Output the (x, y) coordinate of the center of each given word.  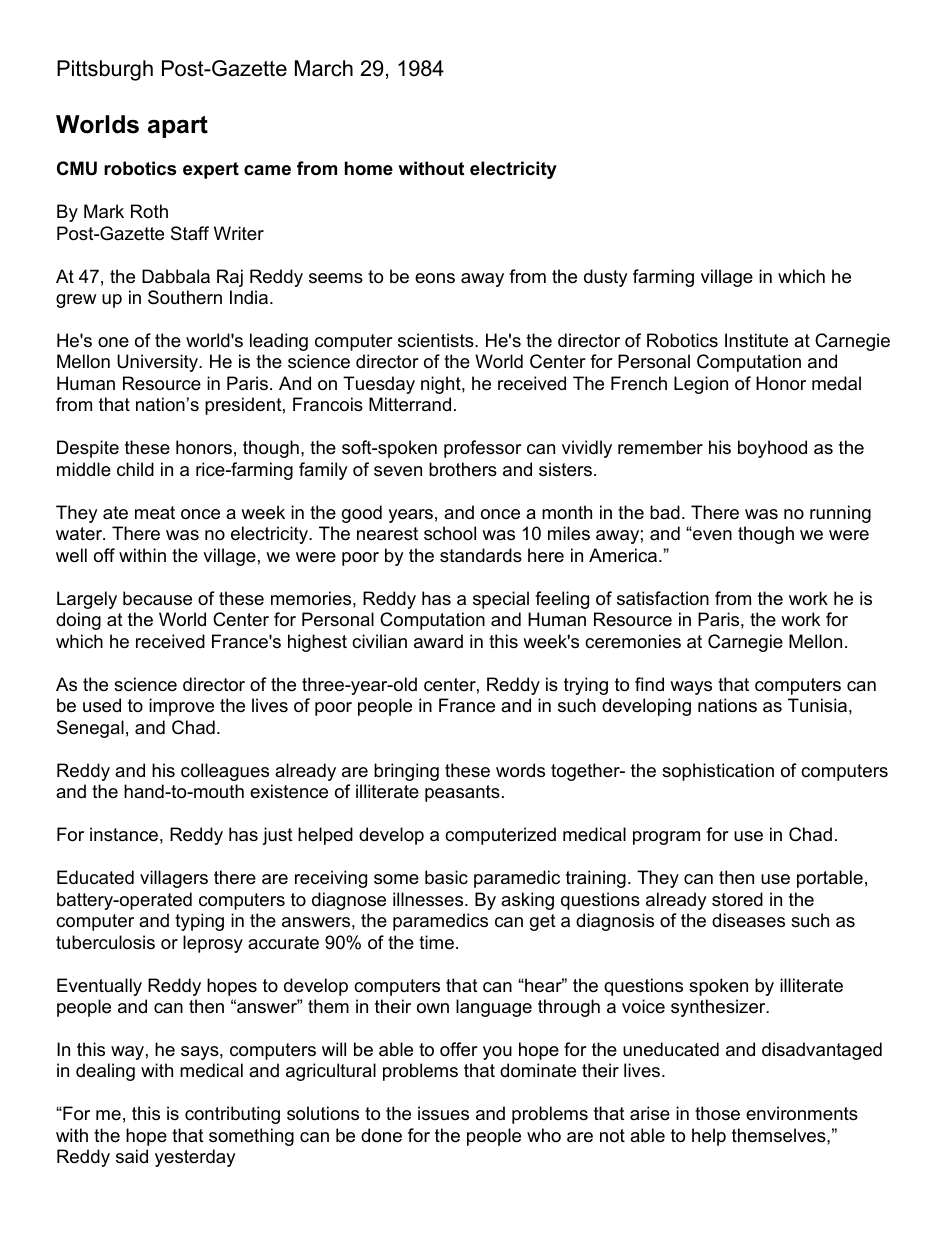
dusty (606, 278)
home (369, 168)
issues (443, 1113)
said (132, 1156)
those (717, 1113)
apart (178, 127)
